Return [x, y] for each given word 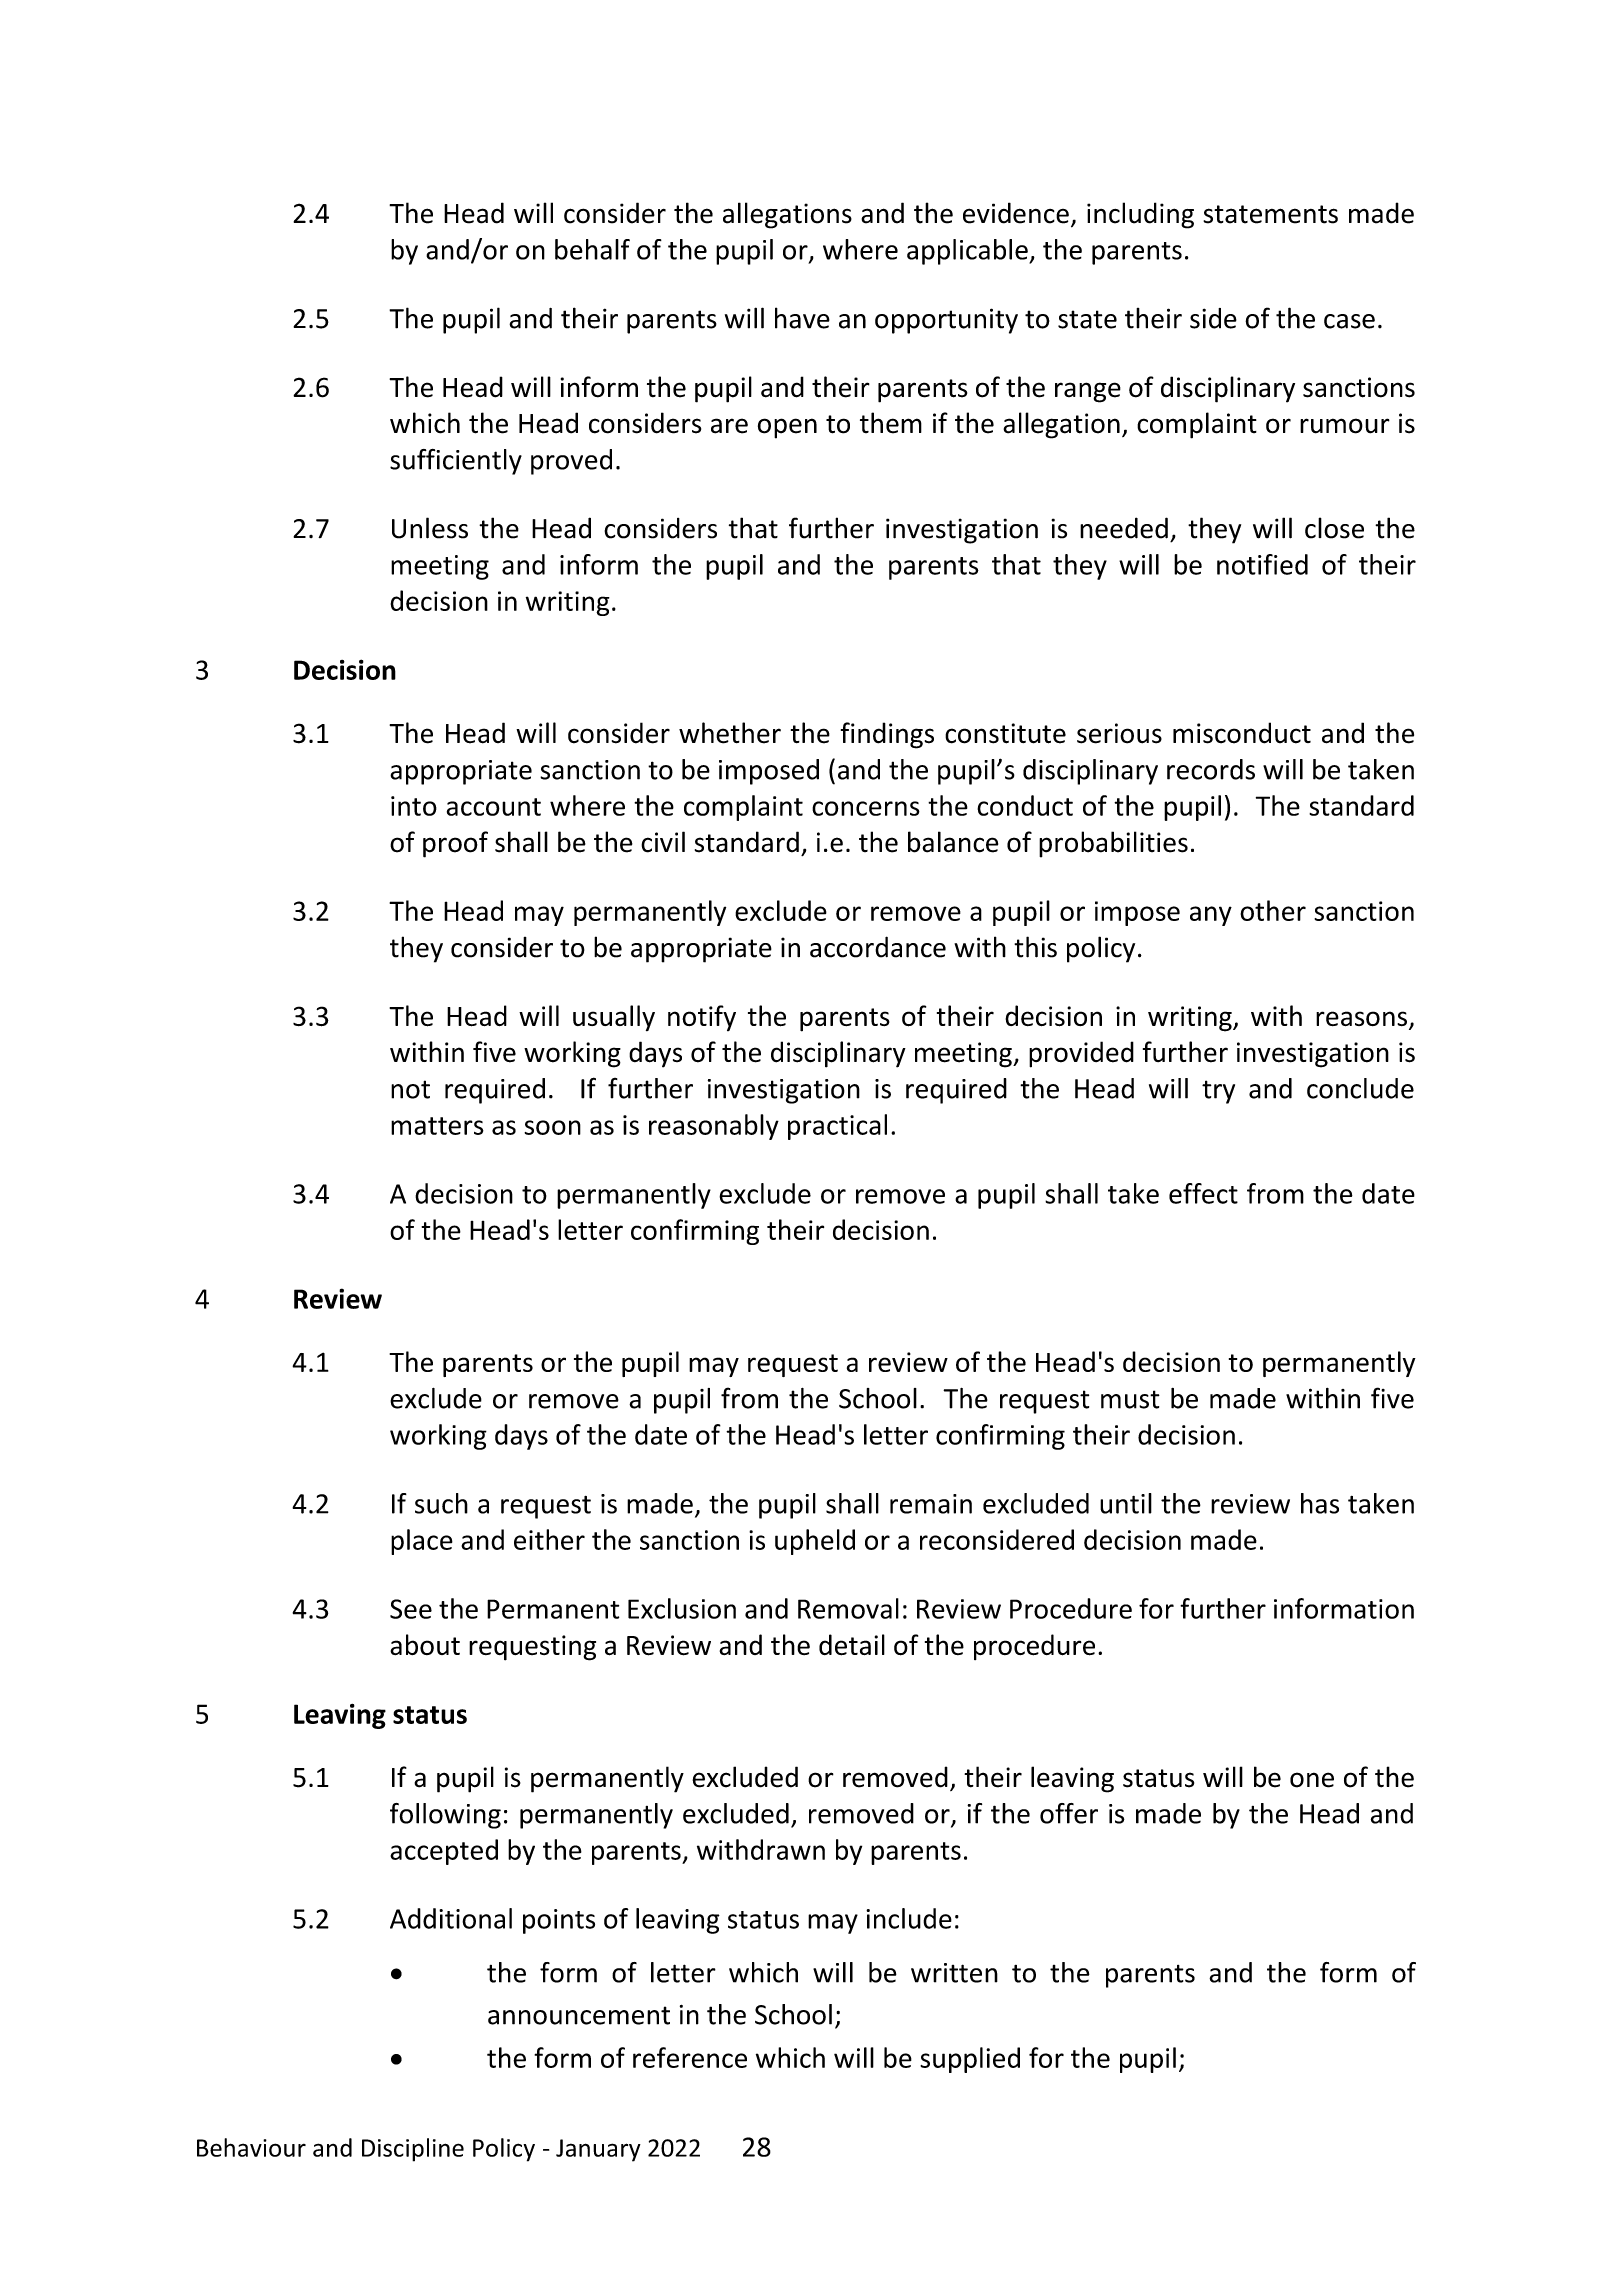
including [1140, 215]
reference [690, 2057]
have [802, 318]
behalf [592, 249]
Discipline [413, 2150]
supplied [970, 2060]
